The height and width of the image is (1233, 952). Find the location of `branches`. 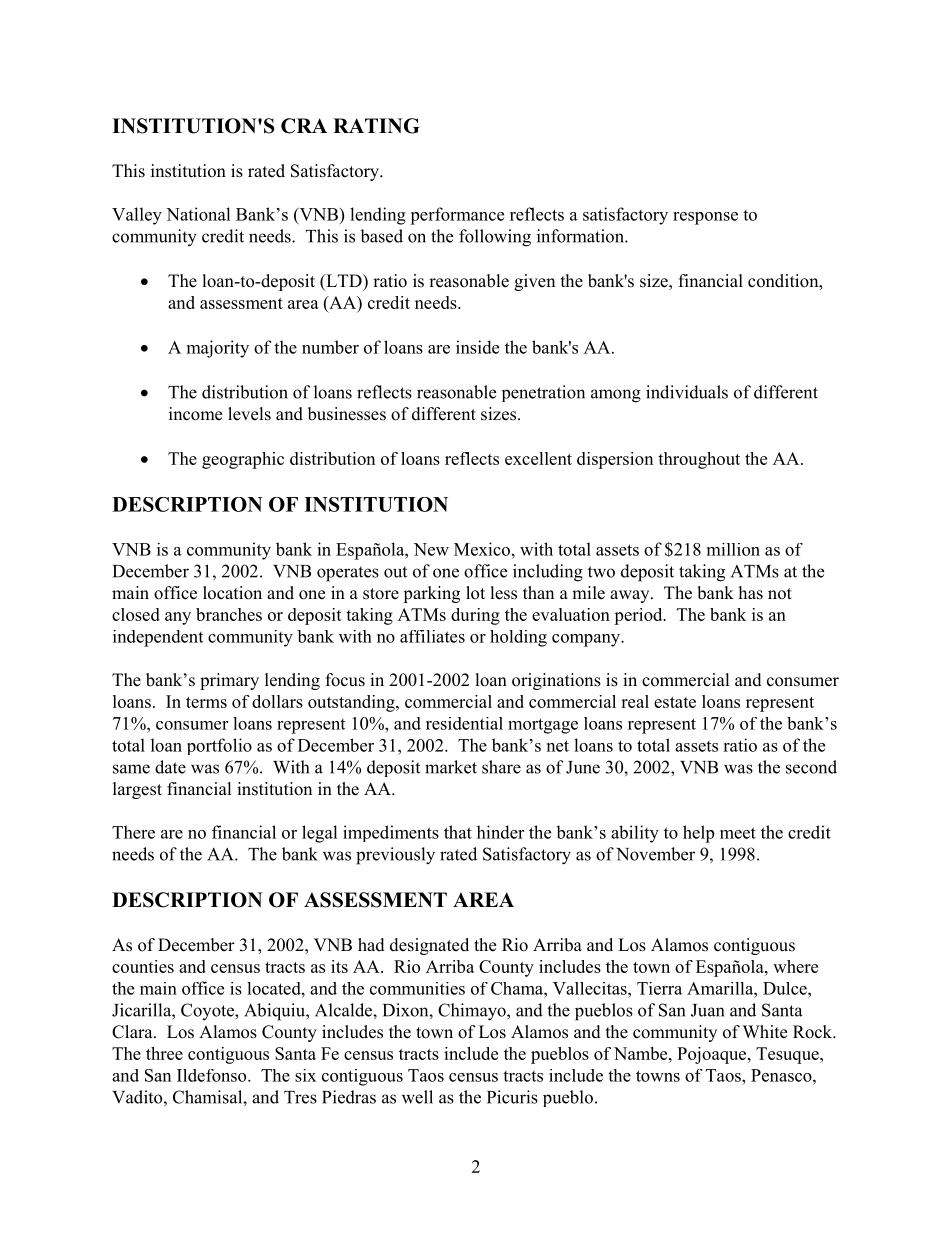

branches is located at coordinates (229, 614).
